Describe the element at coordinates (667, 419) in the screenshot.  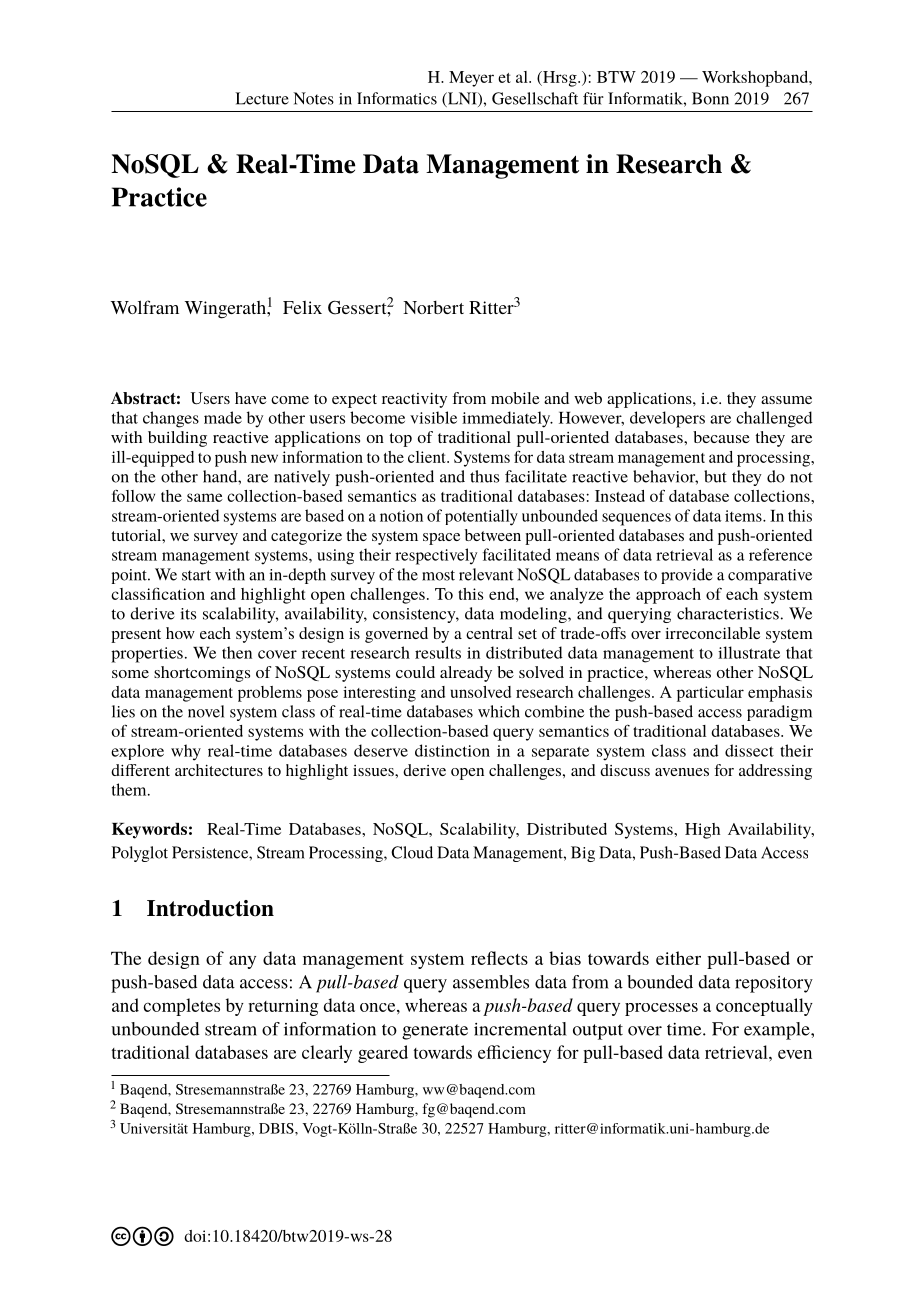
I see `developers` at that location.
